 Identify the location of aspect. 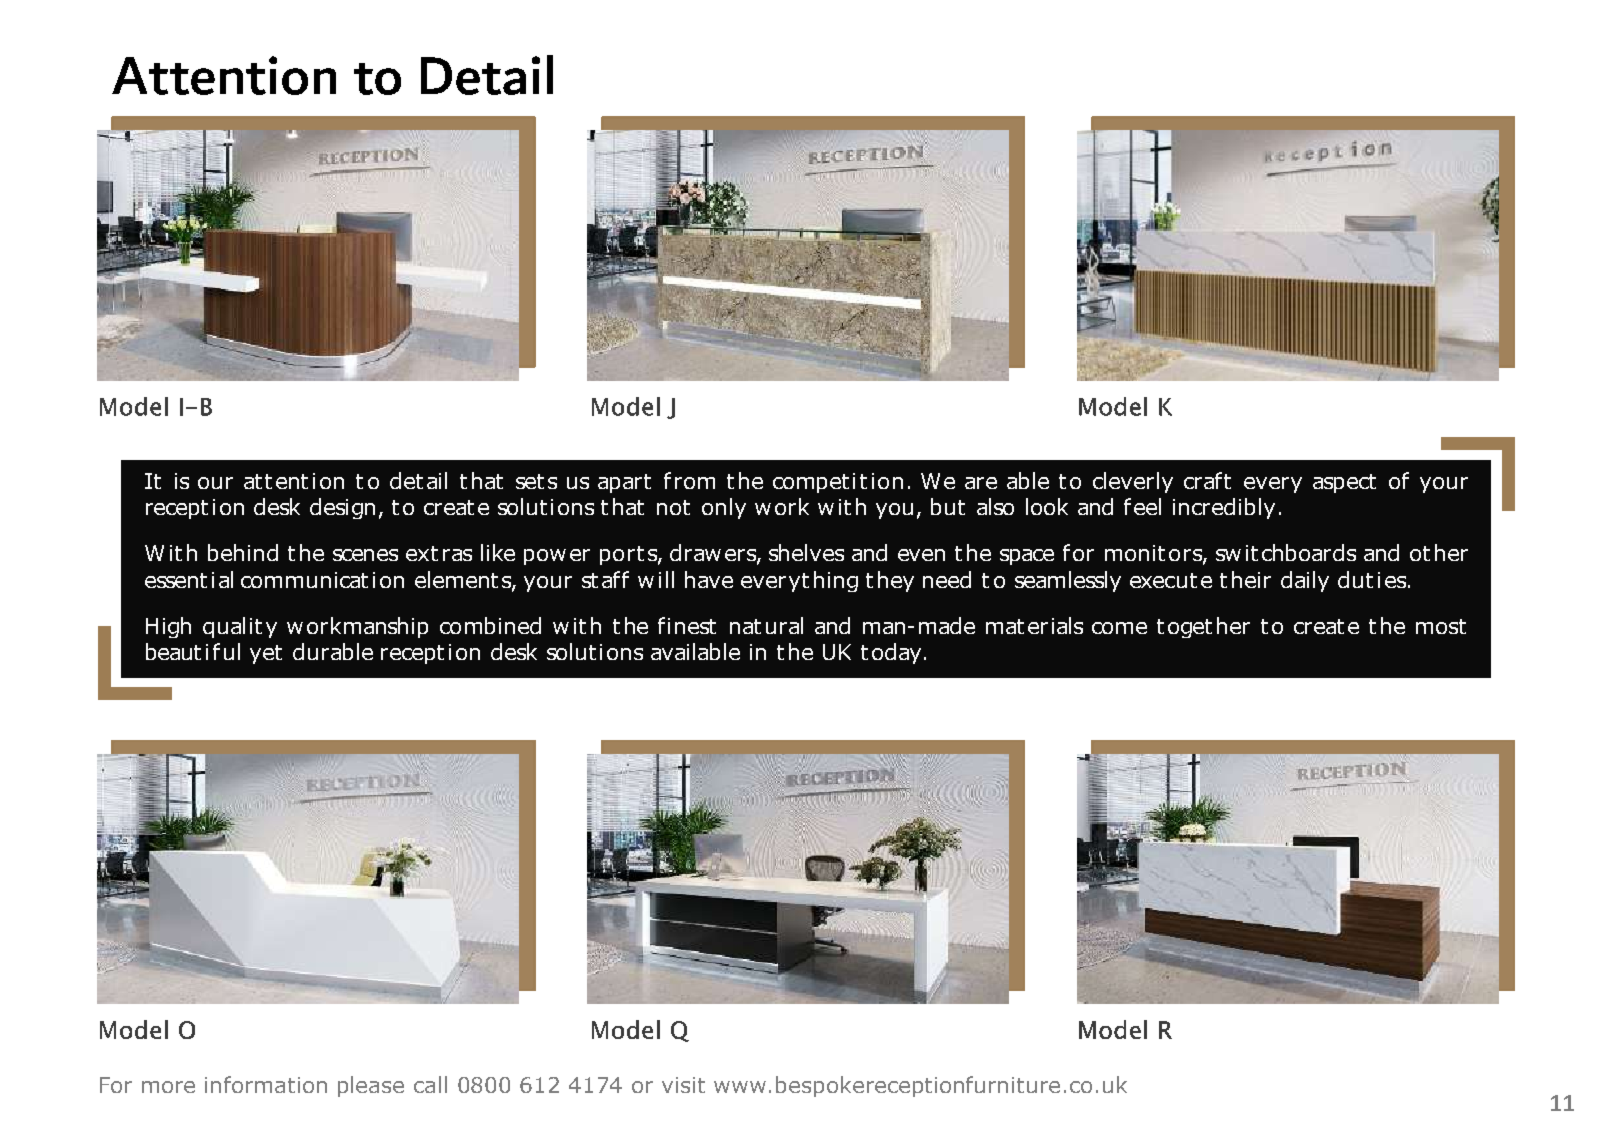
(1344, 483).
